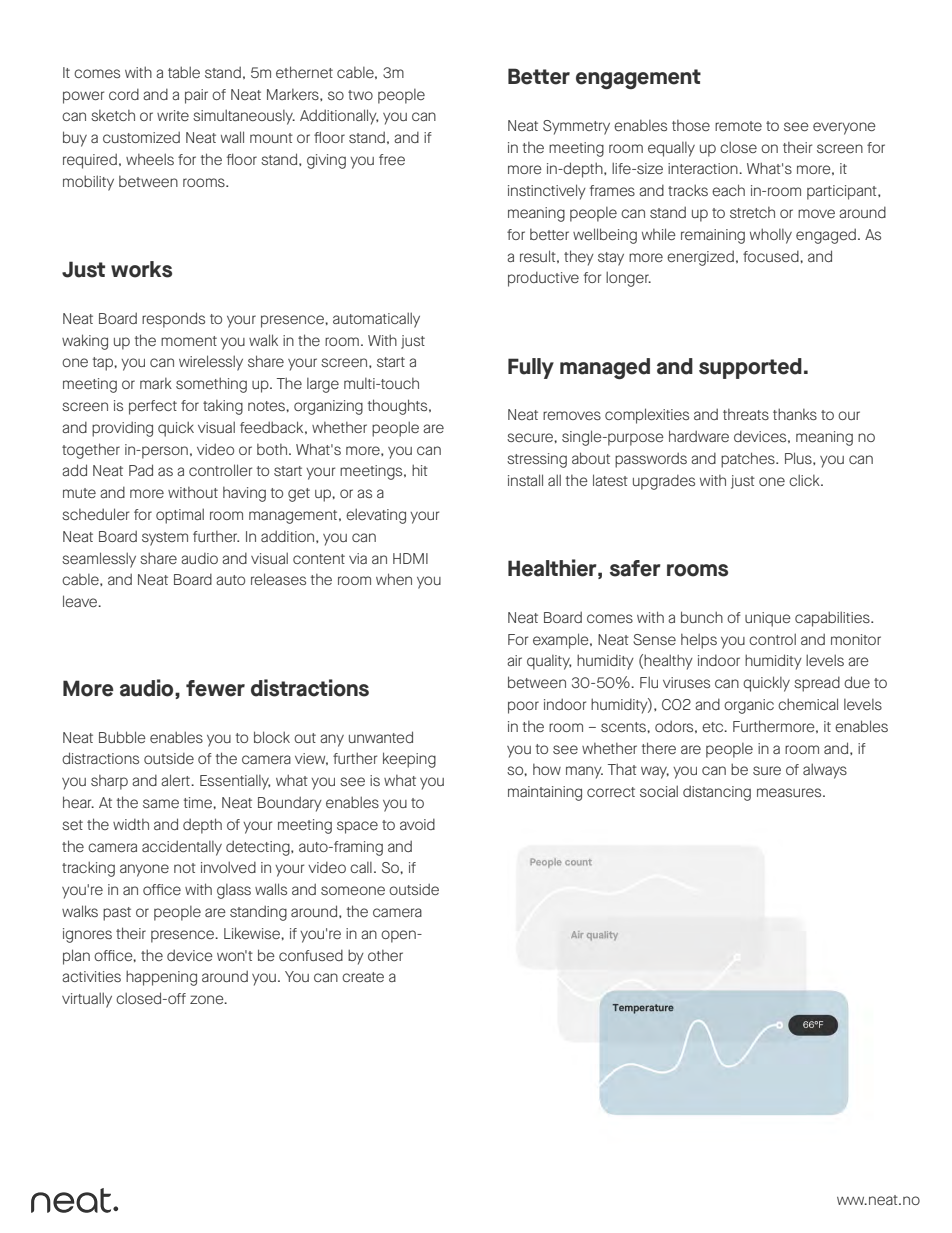  What do you see at coordinates (360, 95) in the page?
I see `two` at bounding box center [360, 95].
